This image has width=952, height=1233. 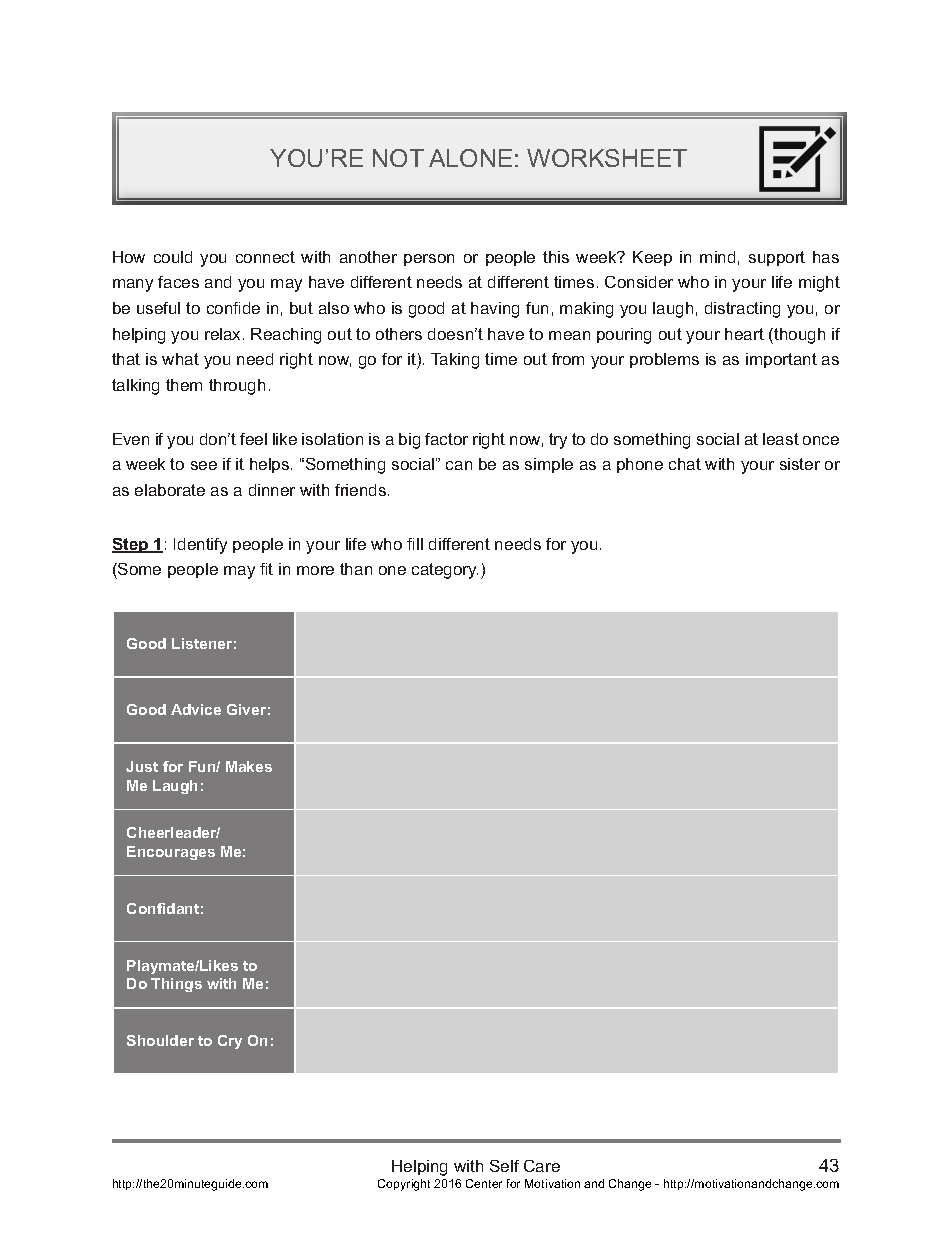 What do you see at coordinates (542, 1166) in the image?
I see `Care` at bounding box center [542, 1166].
